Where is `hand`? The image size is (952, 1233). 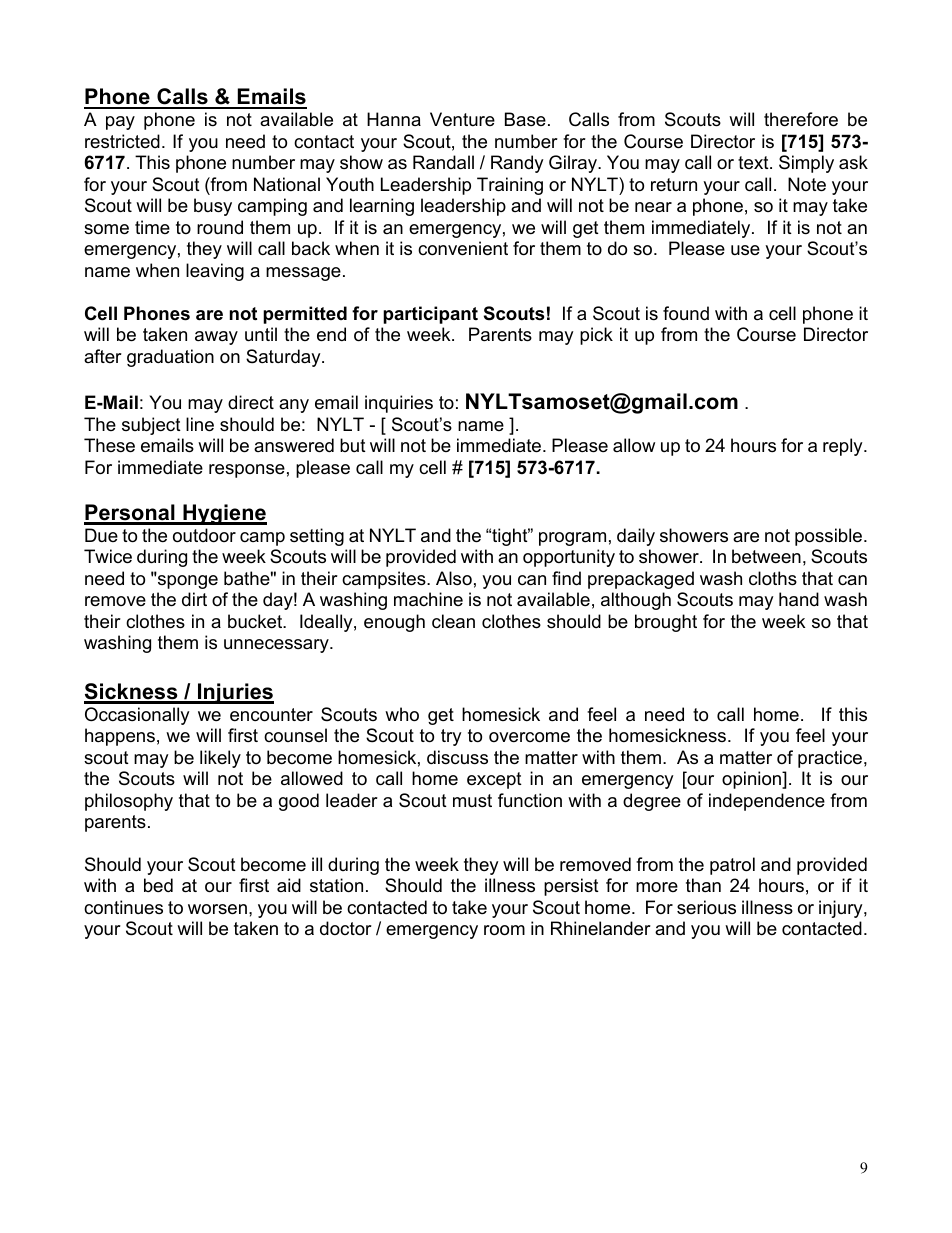
hand is located at coordinates (799, 599).
